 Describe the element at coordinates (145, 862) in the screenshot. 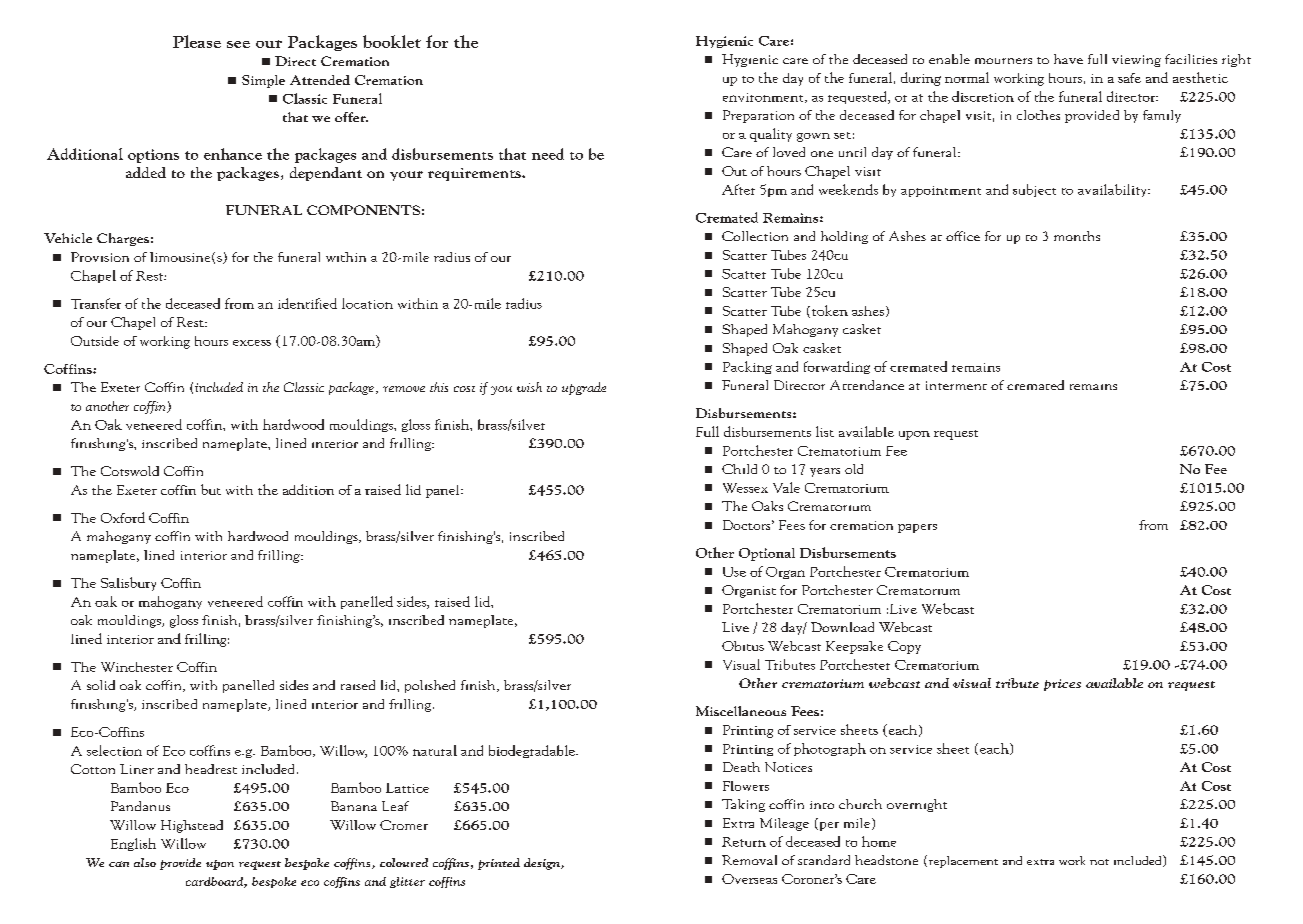

I see `also` at that location.
